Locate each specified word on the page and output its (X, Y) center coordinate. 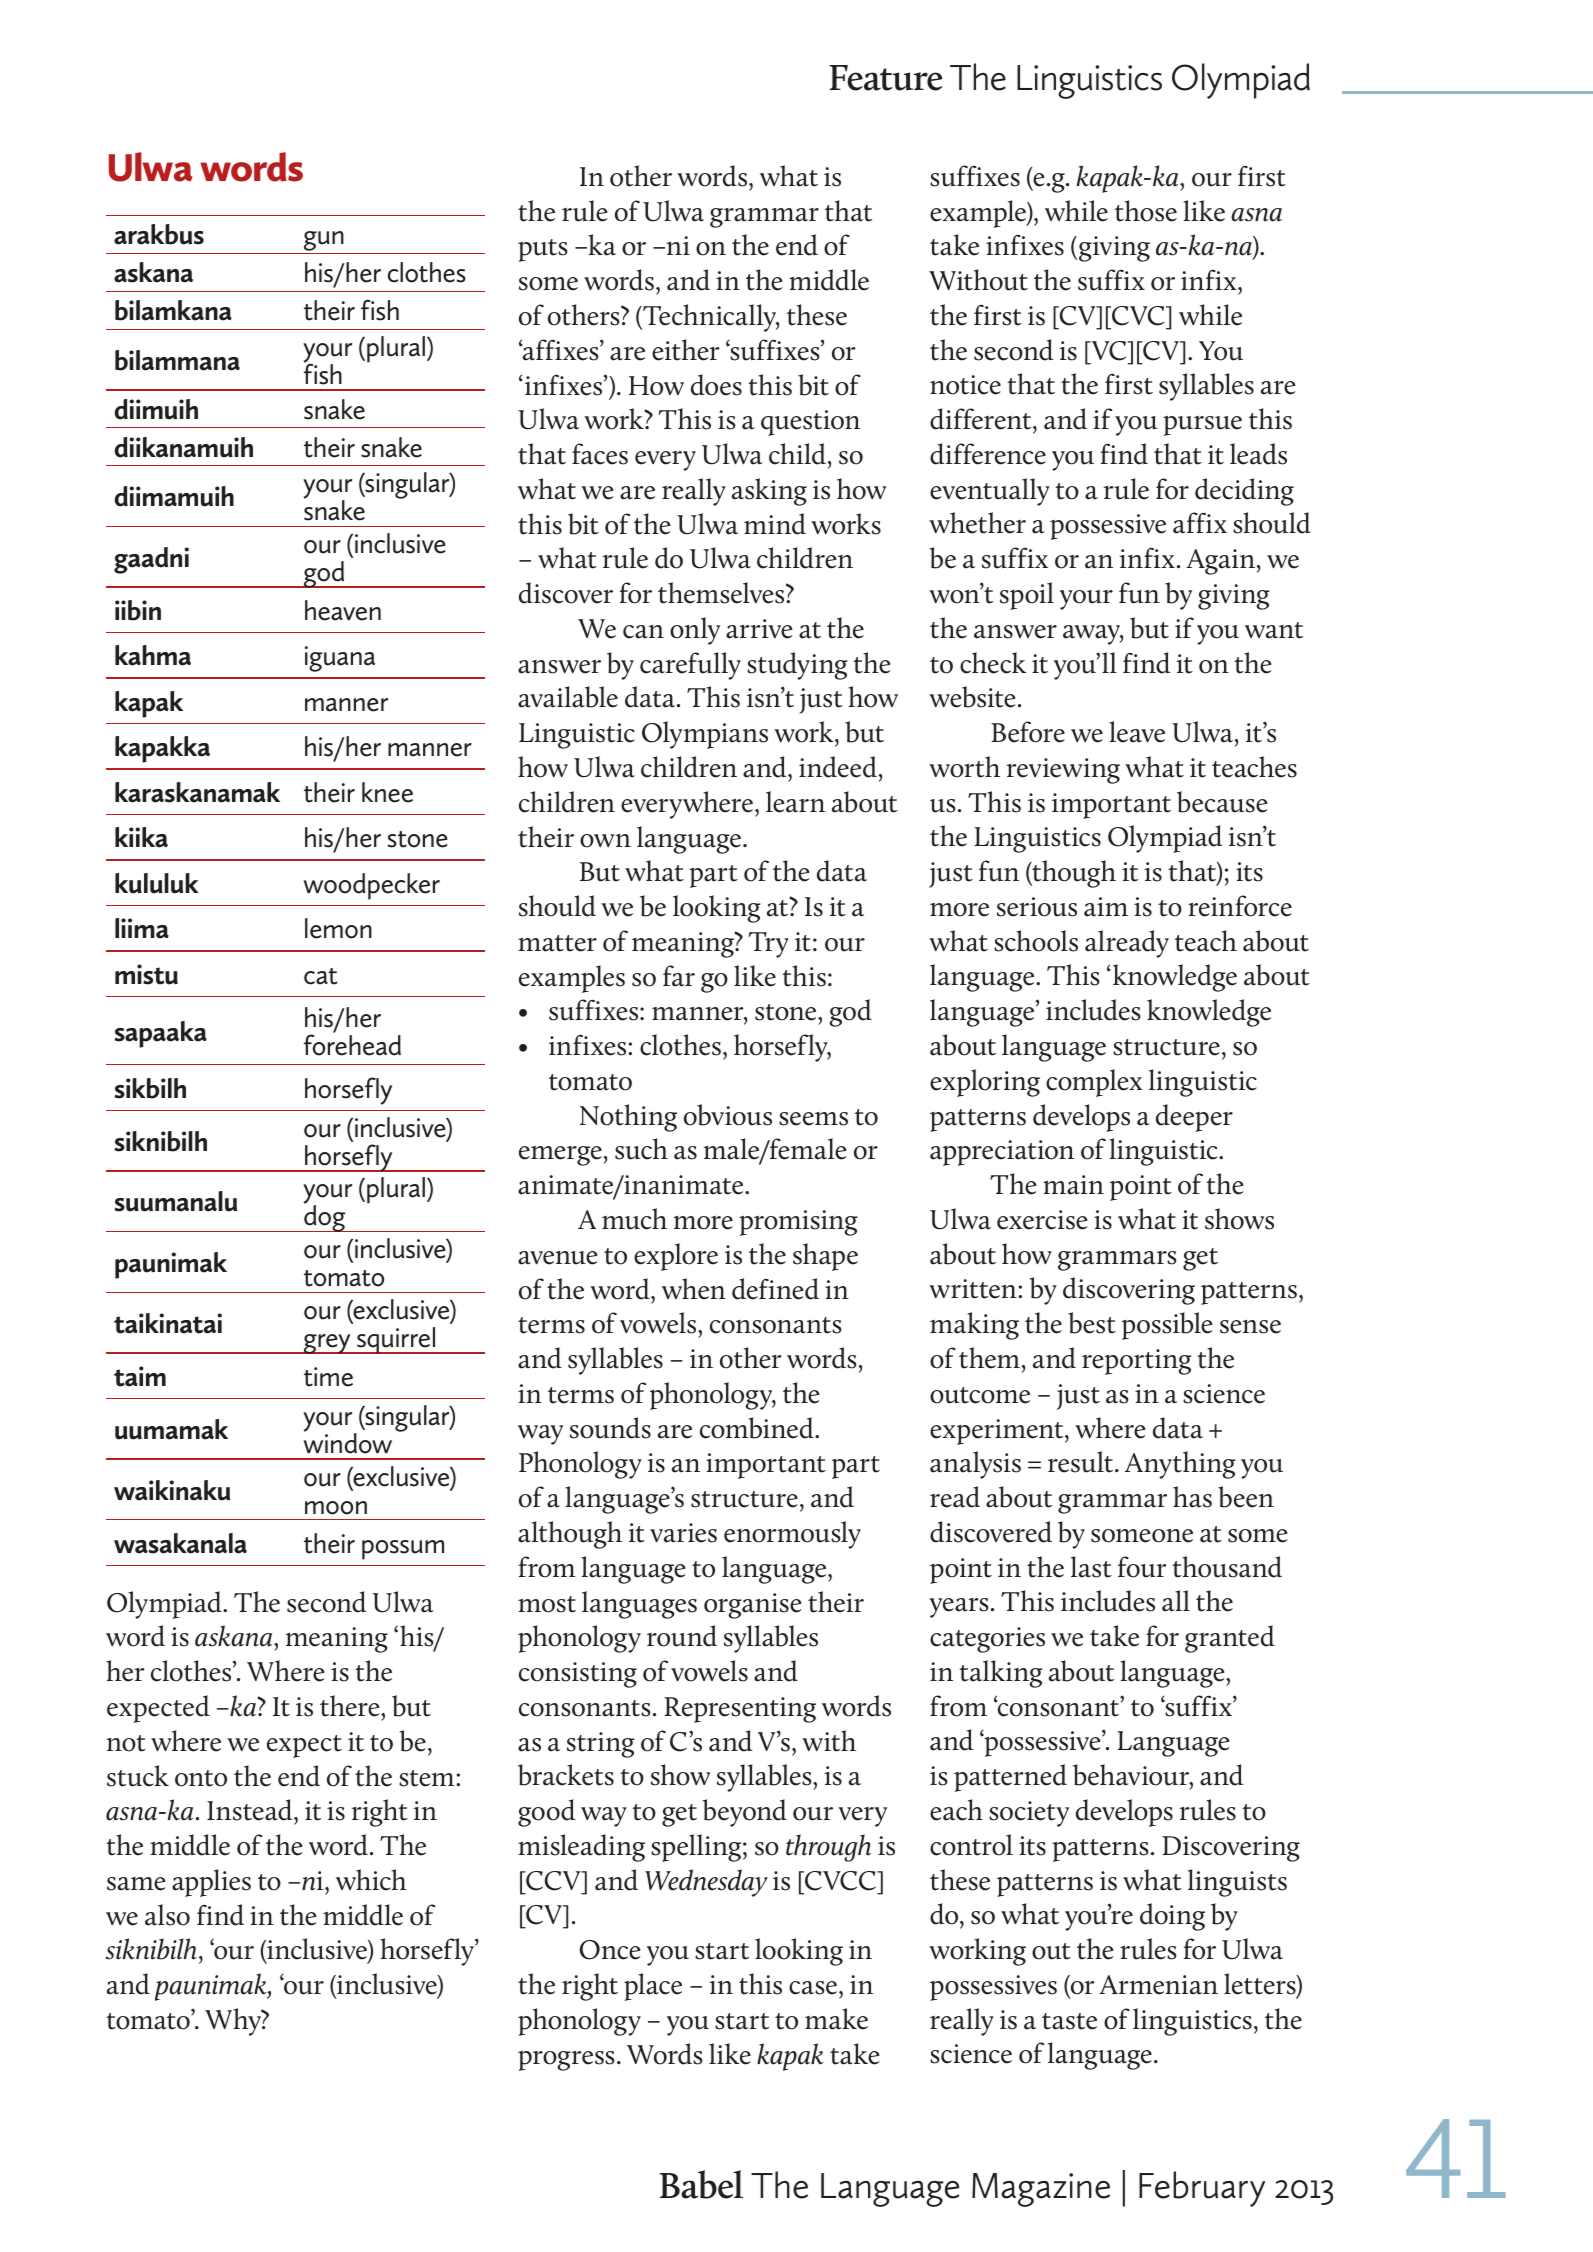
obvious (728, 1115)
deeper (1194, 1118)
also (167, 1915)
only (695, 631)
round (682, 1636)
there (351, 1706)
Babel (701, 2184)
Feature (886, 78)
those (1146, 211)
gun (324, 242)
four (1142, 1567)
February (1202, 2189)
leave (1137, 732)
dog (325, 1217)
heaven (343, 610)
